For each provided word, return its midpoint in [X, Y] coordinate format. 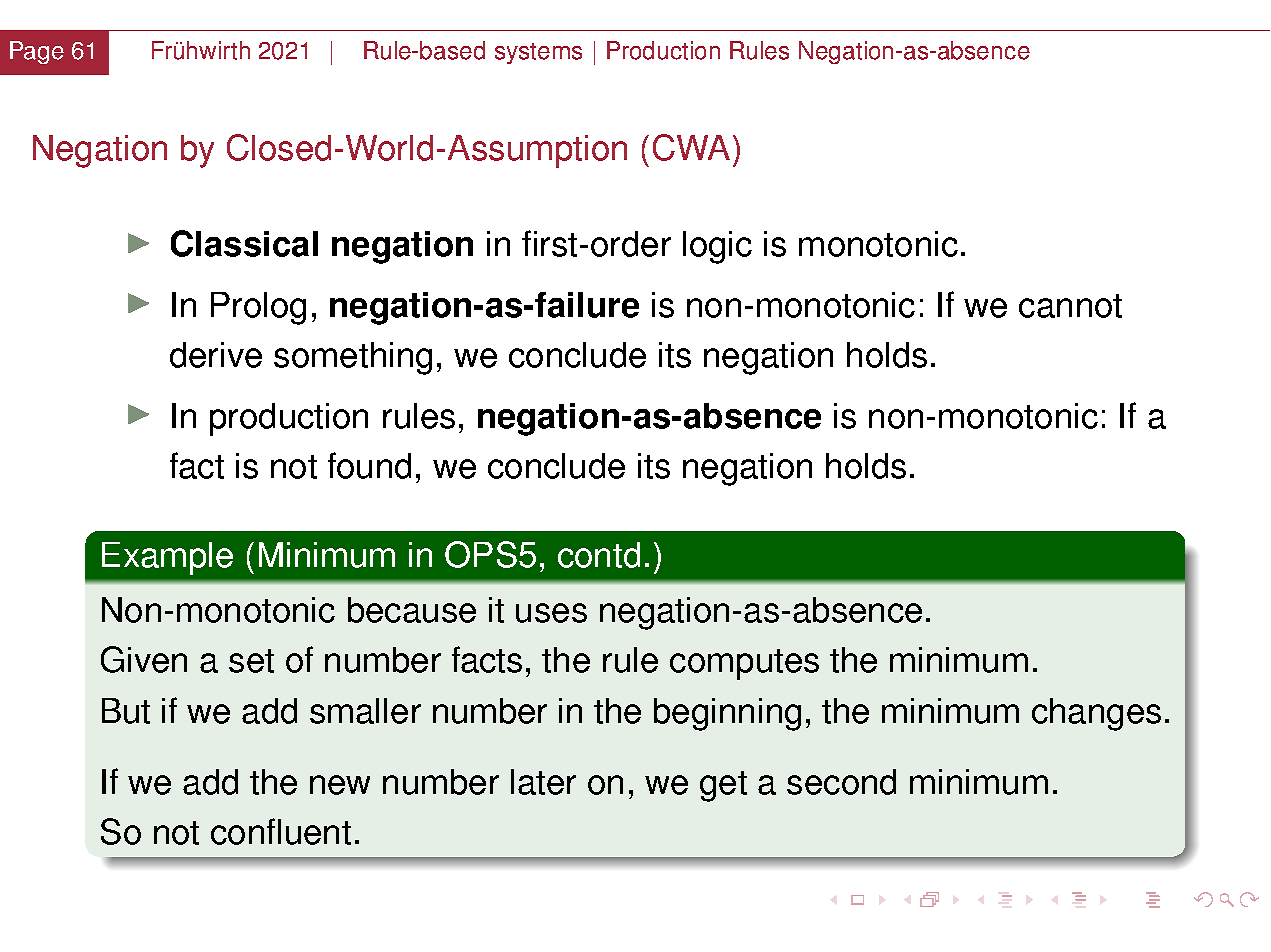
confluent [281, 831]
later [543, 782]
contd [599, 555]
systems [538, 53]
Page [37, 52]
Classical [244, 243]
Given [144, 659]
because [412, 610]
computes [744, 664]
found [369, 465]
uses [551, 613]
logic [717, 247]
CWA [691, 147]
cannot [1070, 306]
